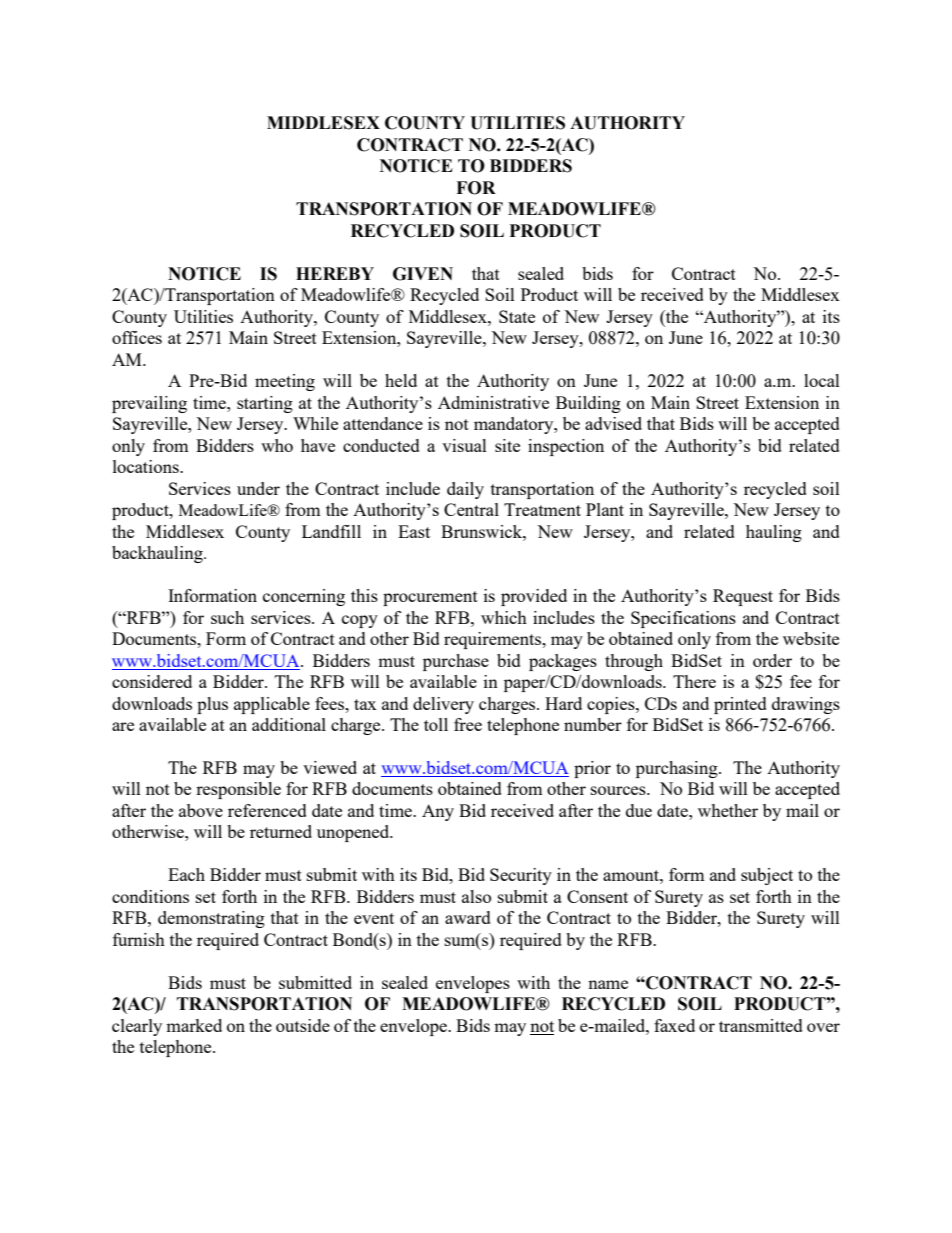  Describe the element at coordinates (517, 316) in the screenshot. I see `State` at that location.
